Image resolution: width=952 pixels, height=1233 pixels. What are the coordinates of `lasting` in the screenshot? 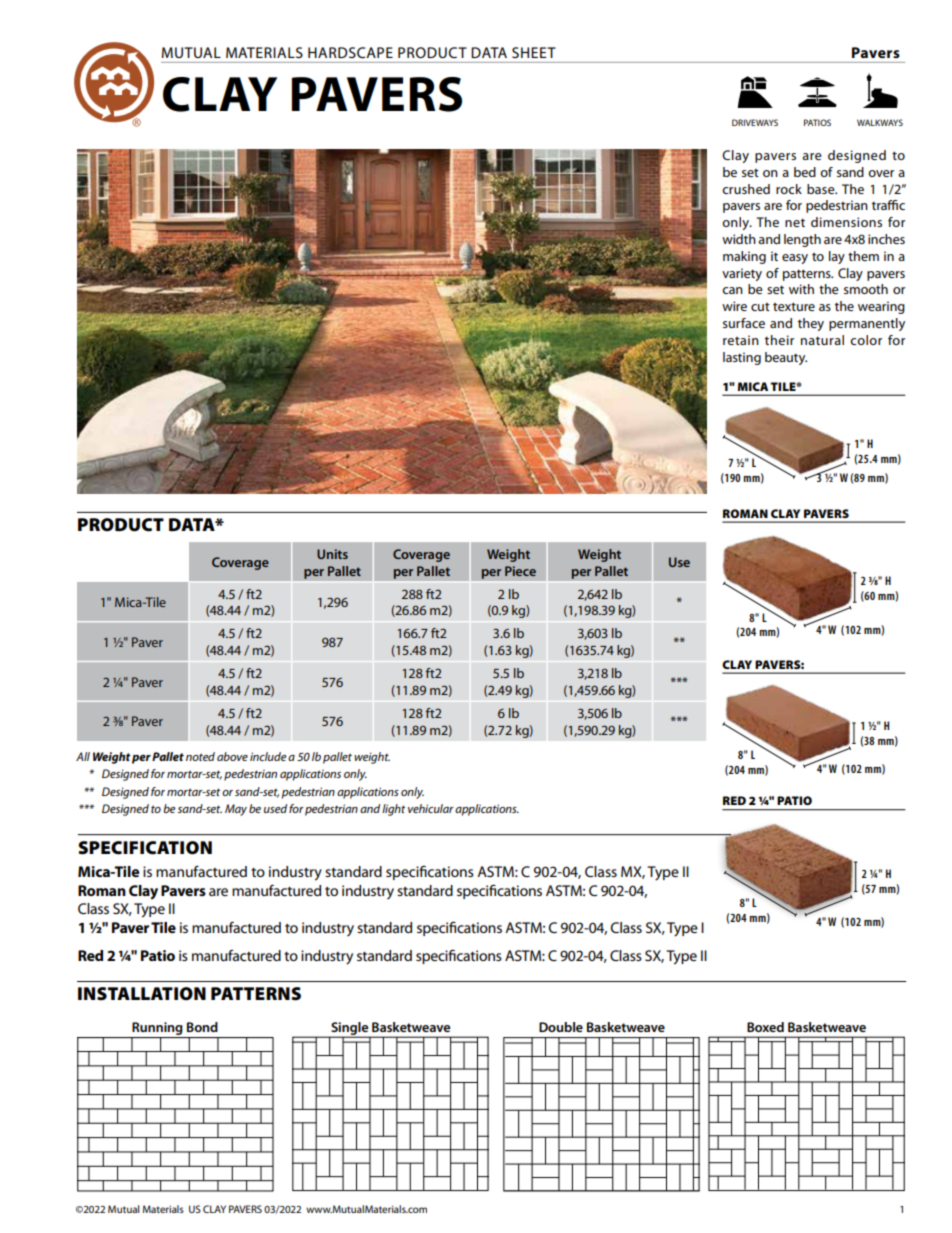 It's located at (742, 358).
